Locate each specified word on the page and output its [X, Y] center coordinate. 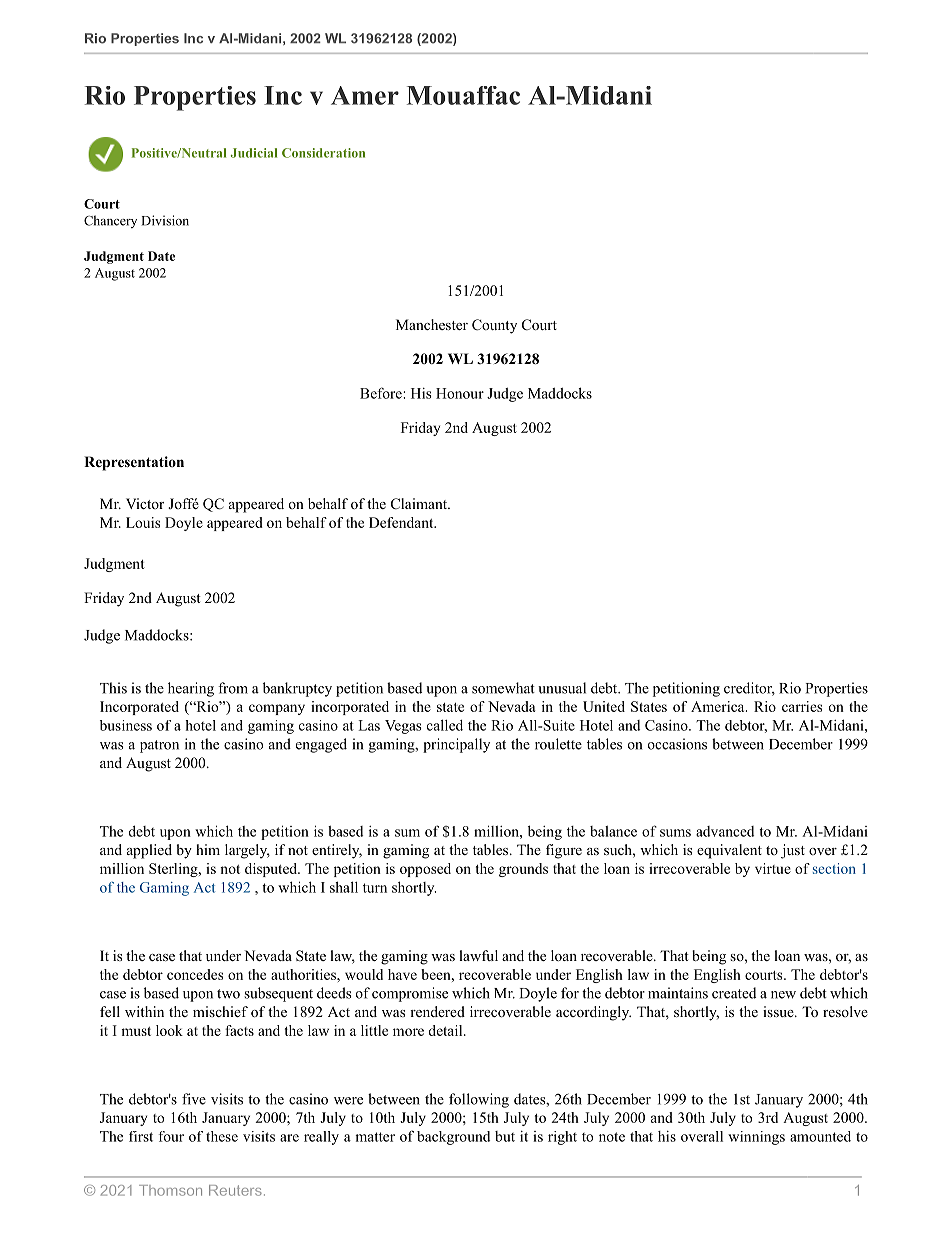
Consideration [323, 153]
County [494, 326]
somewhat [503, 688]
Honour [460, 393]
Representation [134, 463]
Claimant [420, 504]
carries [802, 706]
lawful [478, 955]
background [453, 1138]
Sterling [174, 870]
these [222, 1136]
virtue [773, 868]
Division [165, 220]
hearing [191, 689]
